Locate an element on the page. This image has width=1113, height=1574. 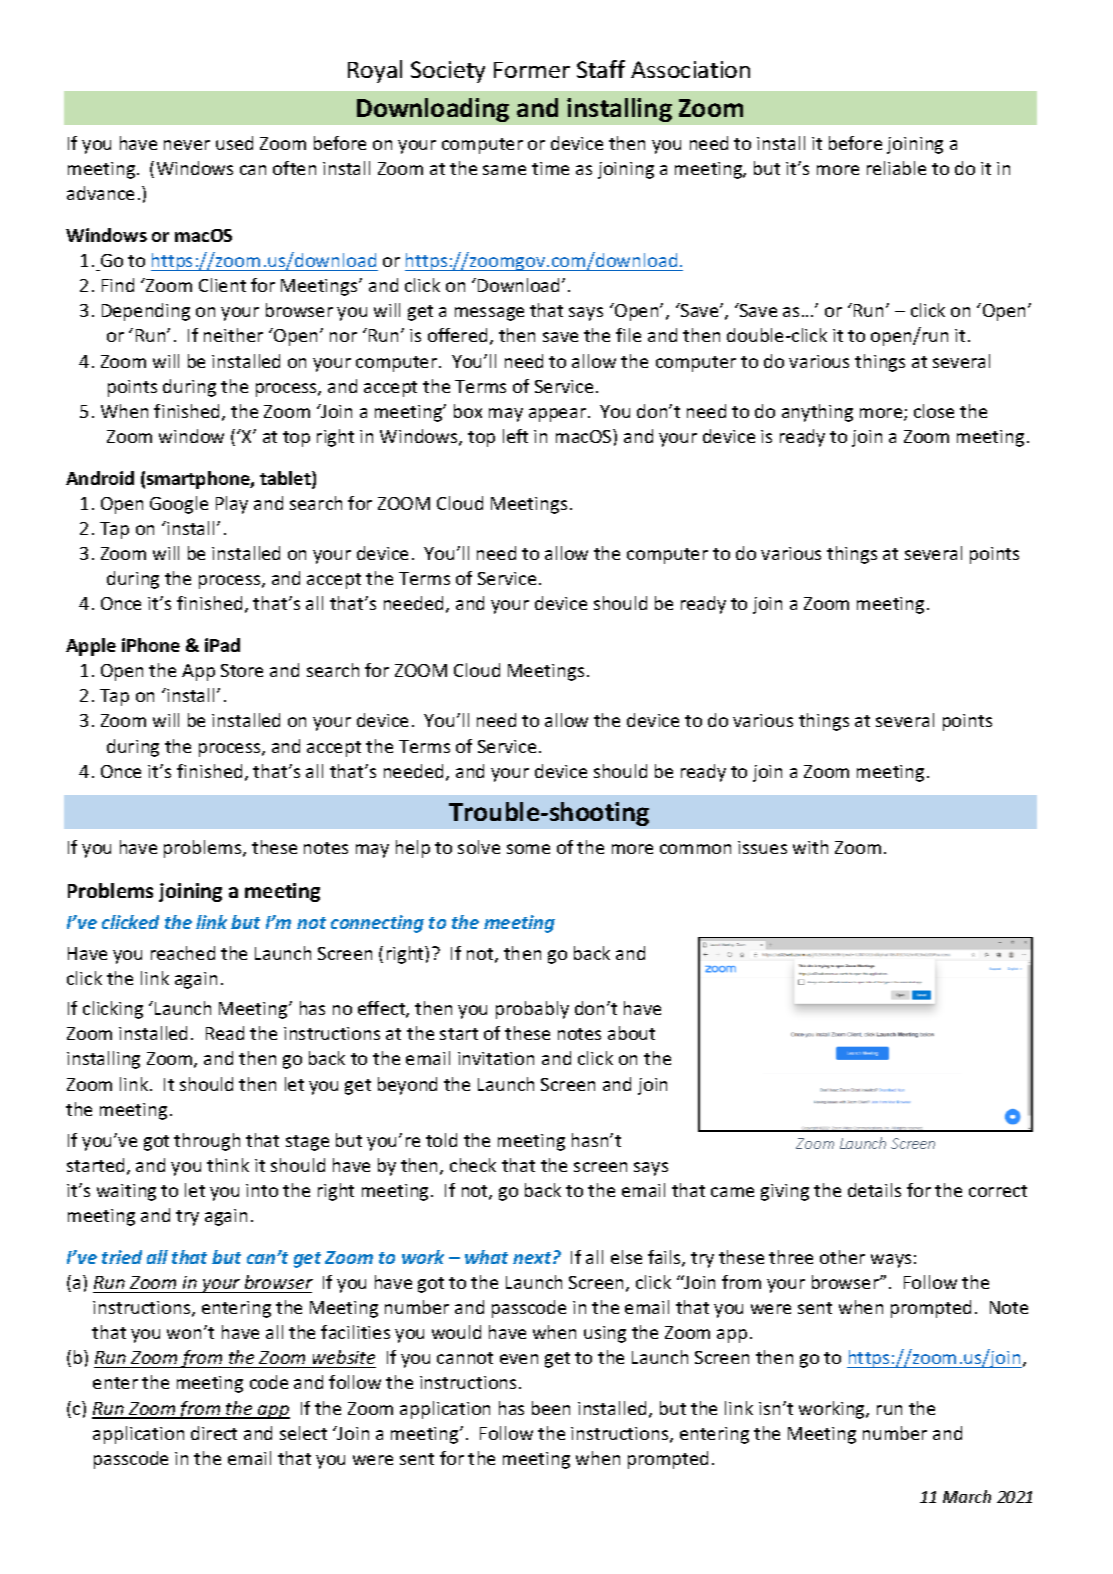
some is located at coordinates (528, 849).
